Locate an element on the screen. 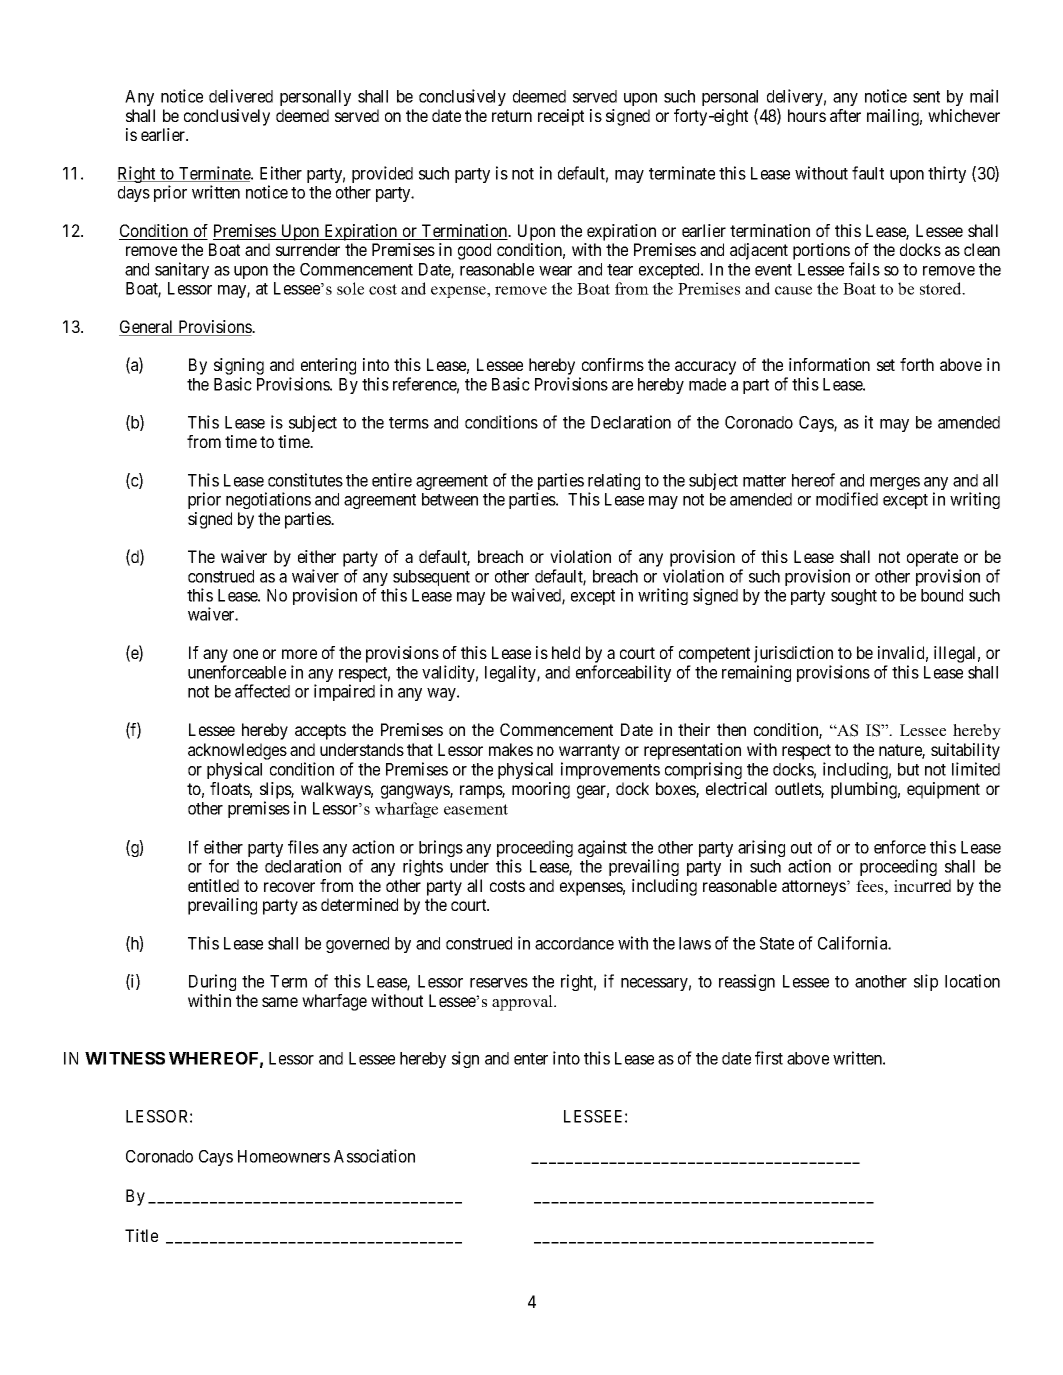 The width and height of the screenshot is (1063, 1375). after is located at coordinates (845, 115).
